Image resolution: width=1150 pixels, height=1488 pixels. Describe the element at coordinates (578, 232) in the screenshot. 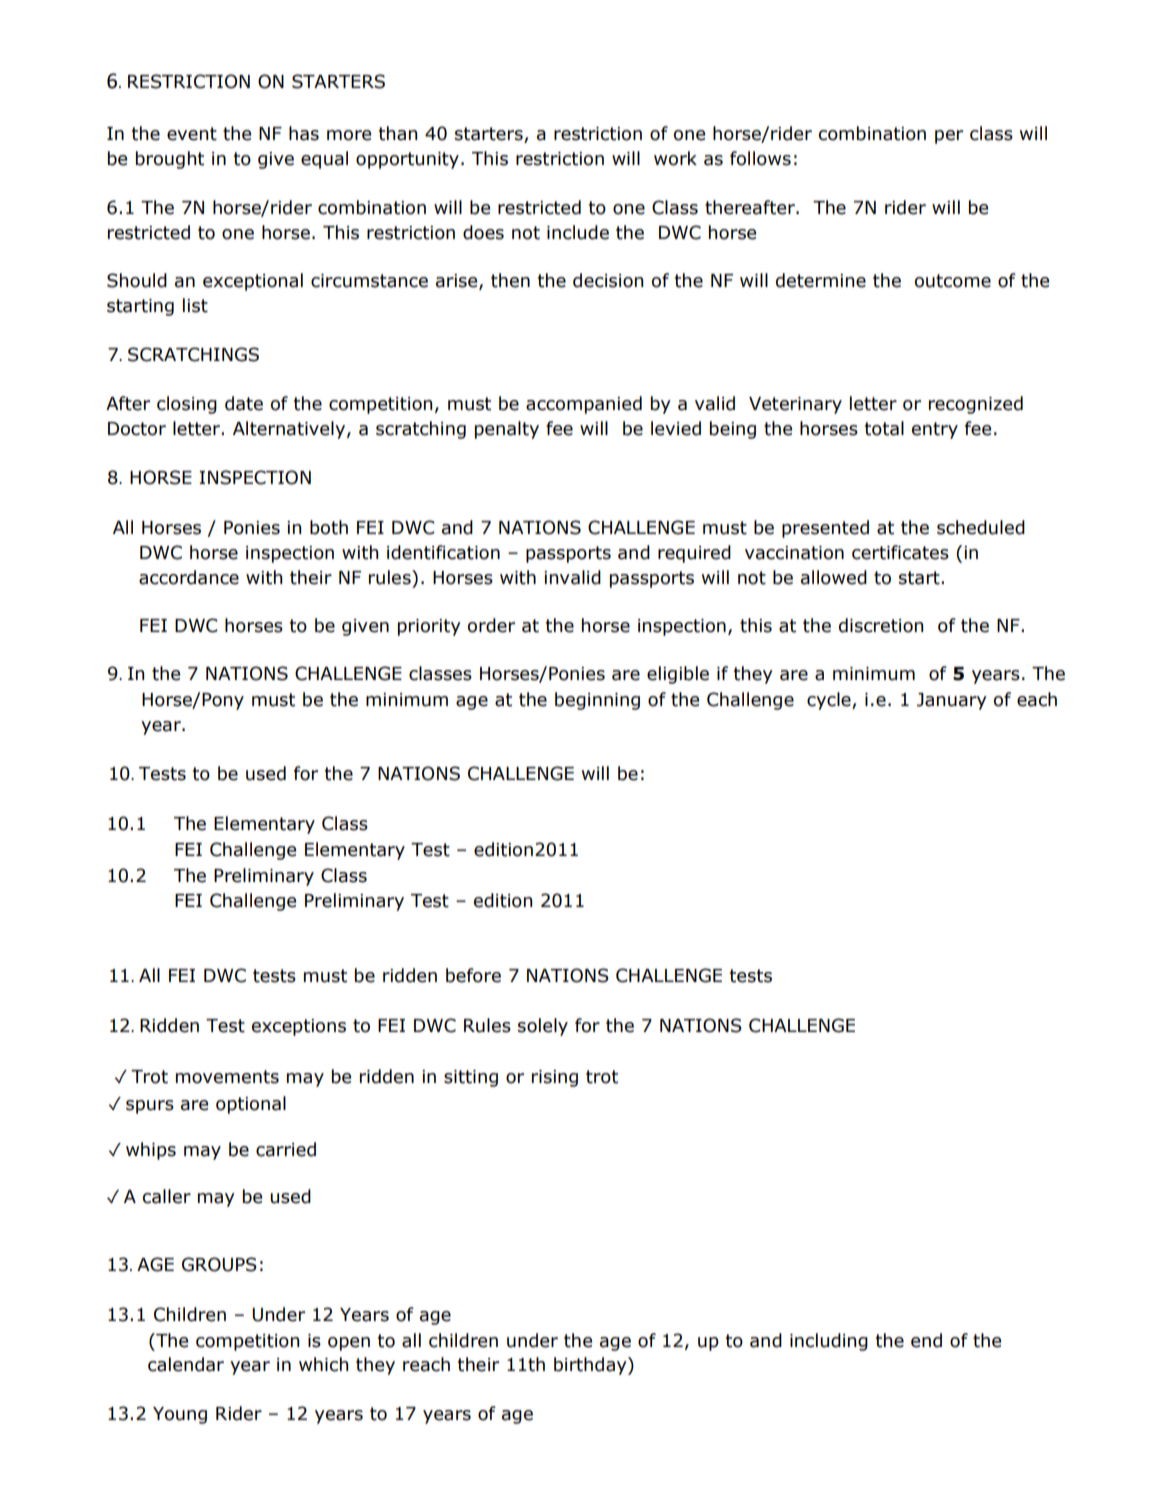

I see `include` at that location.
